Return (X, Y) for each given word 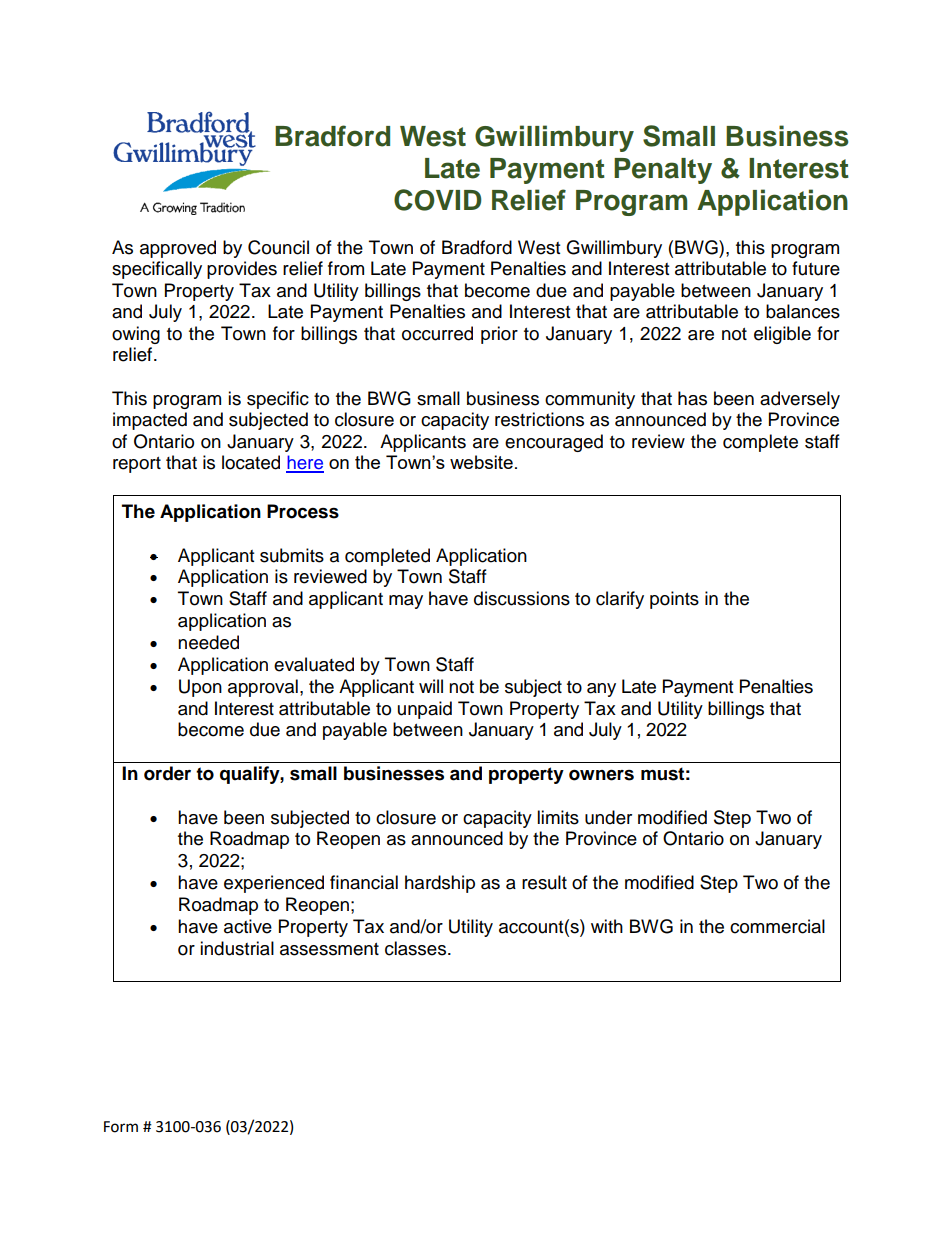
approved (178, 249)
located (251, 462)
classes (417, 948)
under (608, 817)
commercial (777, 926)
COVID (438, 200)
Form (121, 1127)
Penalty (663, 171)
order (167, 773)
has (692, 398)
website (481, 462)
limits (558, 817)
